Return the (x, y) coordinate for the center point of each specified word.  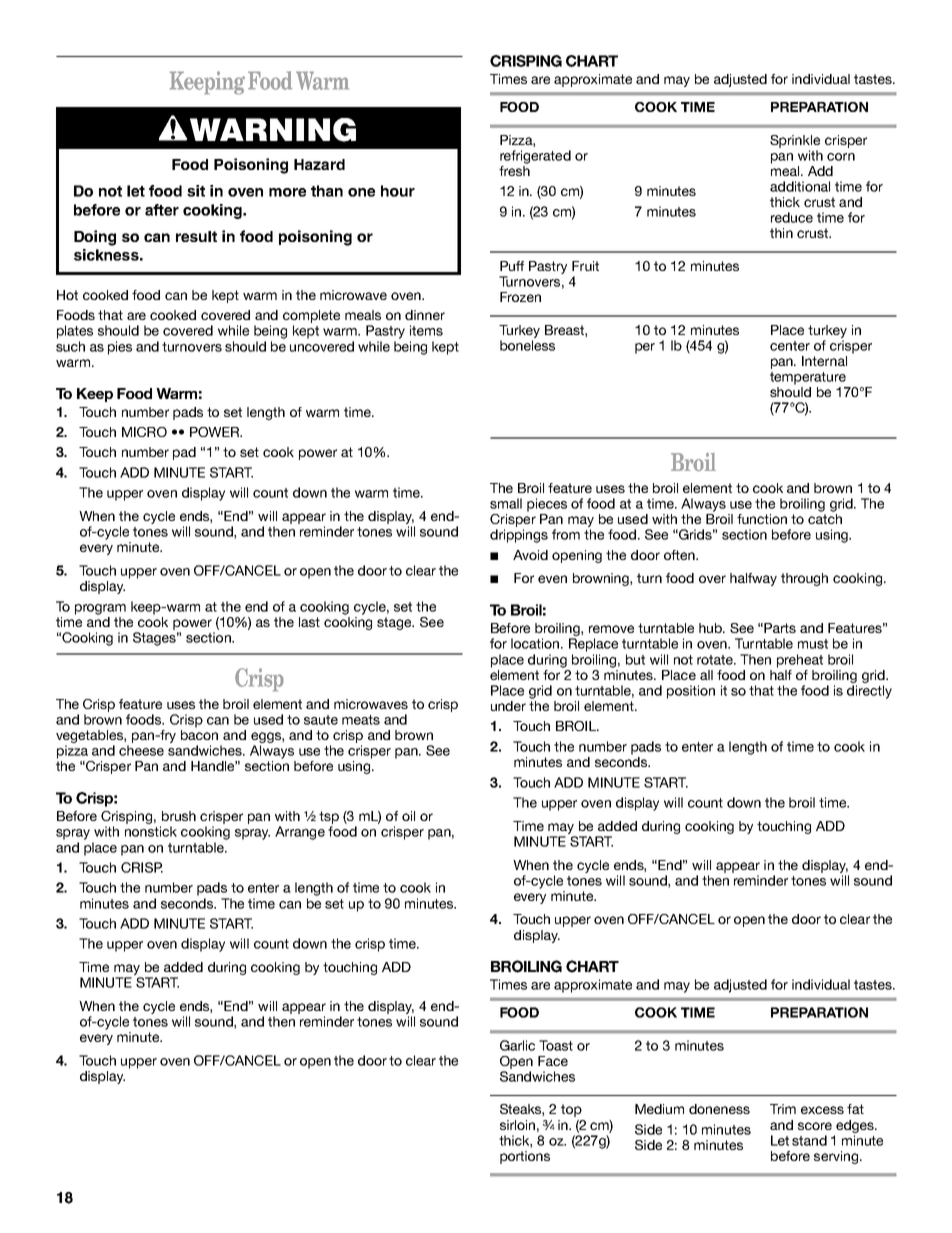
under (508, 706)
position (691, 692)
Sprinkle (795, 141)
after (162, 210)
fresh (514, 169)
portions (525, 1157)
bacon (199, 735)
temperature (808, 378)
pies (120, 348)
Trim (783, 1109)
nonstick (151, 831)
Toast (556, 1045)
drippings (519, 536)
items (426, 330)
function (762, 519)
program (100, 609)
